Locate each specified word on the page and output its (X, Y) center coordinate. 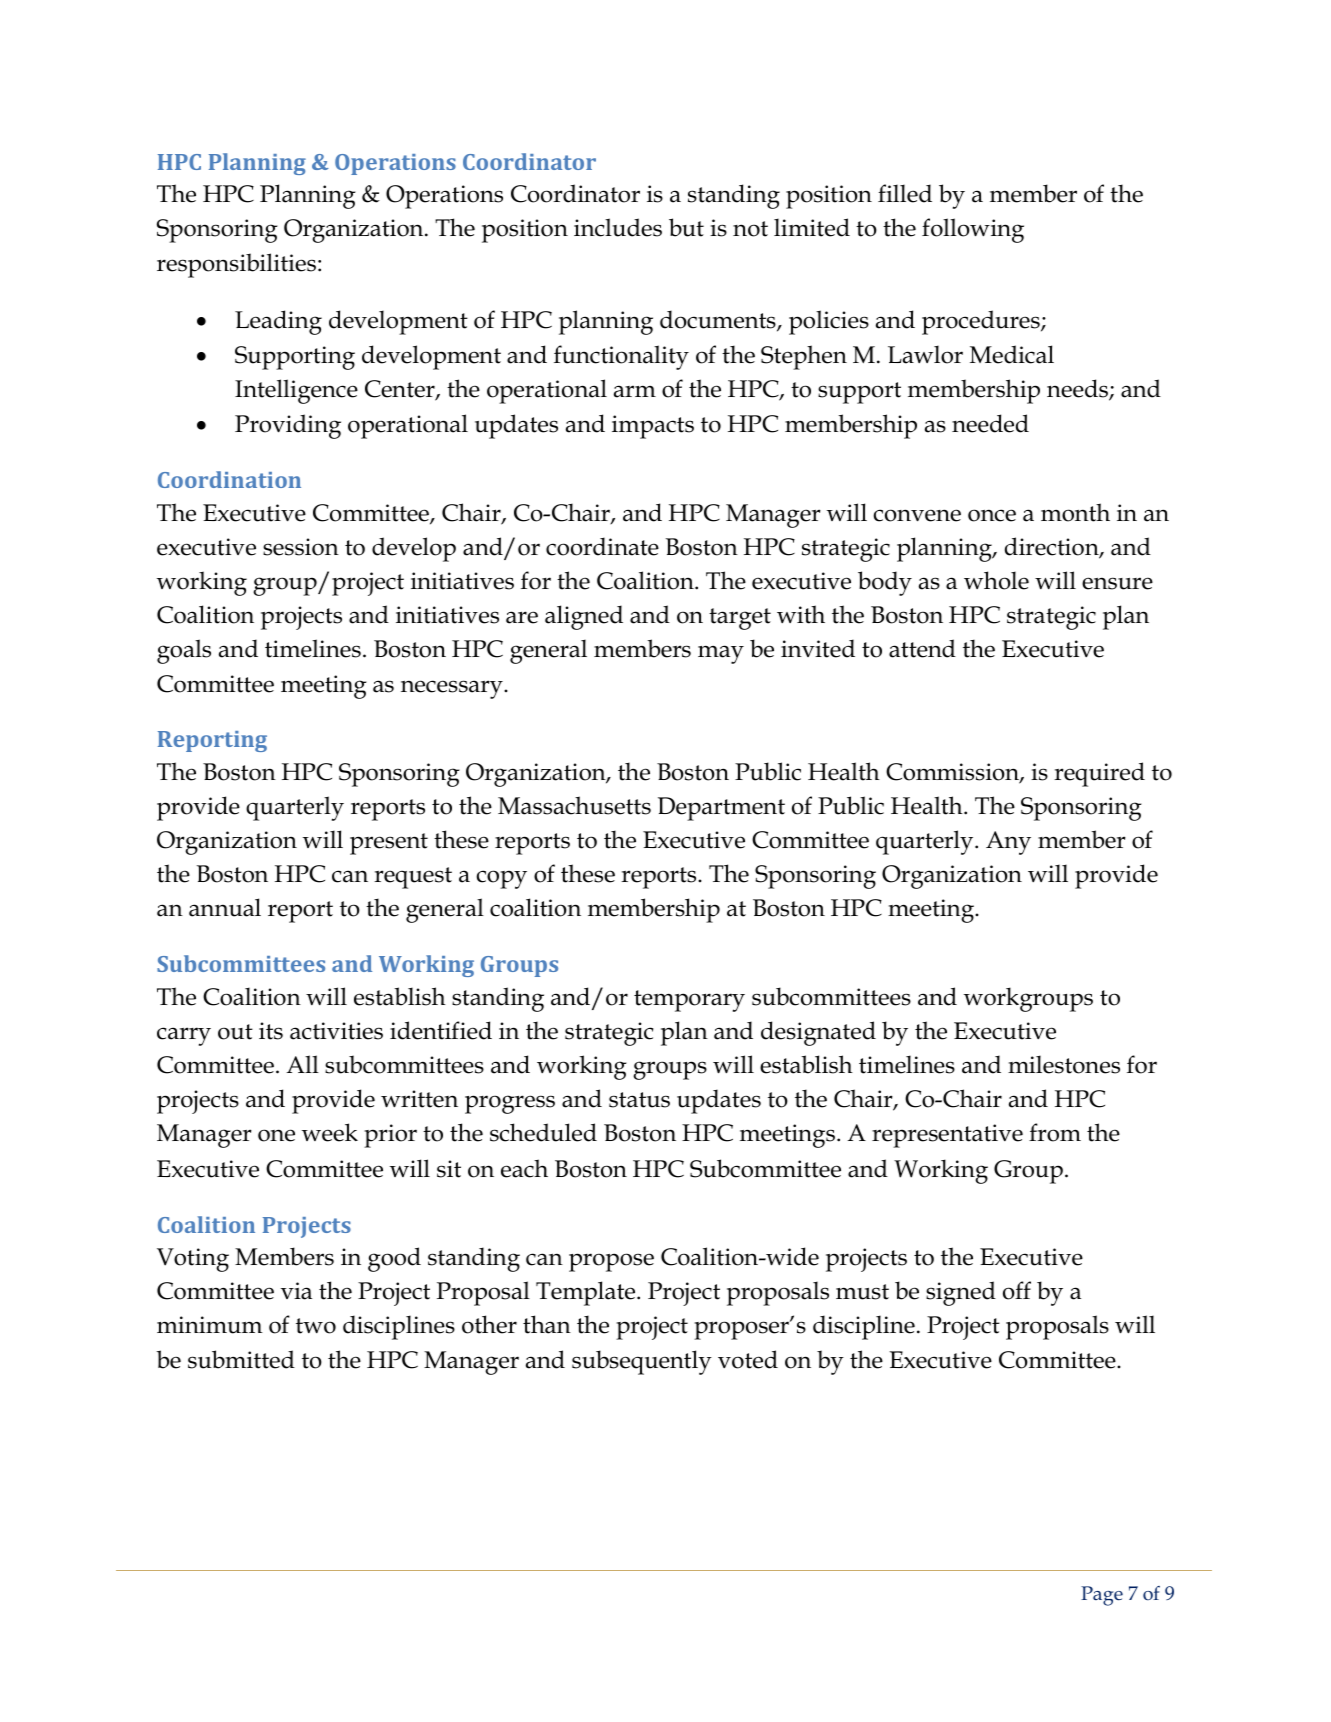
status (639, 1100)
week (330, 1132)
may (721, 654)
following (973, 230)
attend (922, 648)
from (1055, 1132)
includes (618, 227)
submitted (241, 1359)
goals (184, 651)
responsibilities (236, 265)
